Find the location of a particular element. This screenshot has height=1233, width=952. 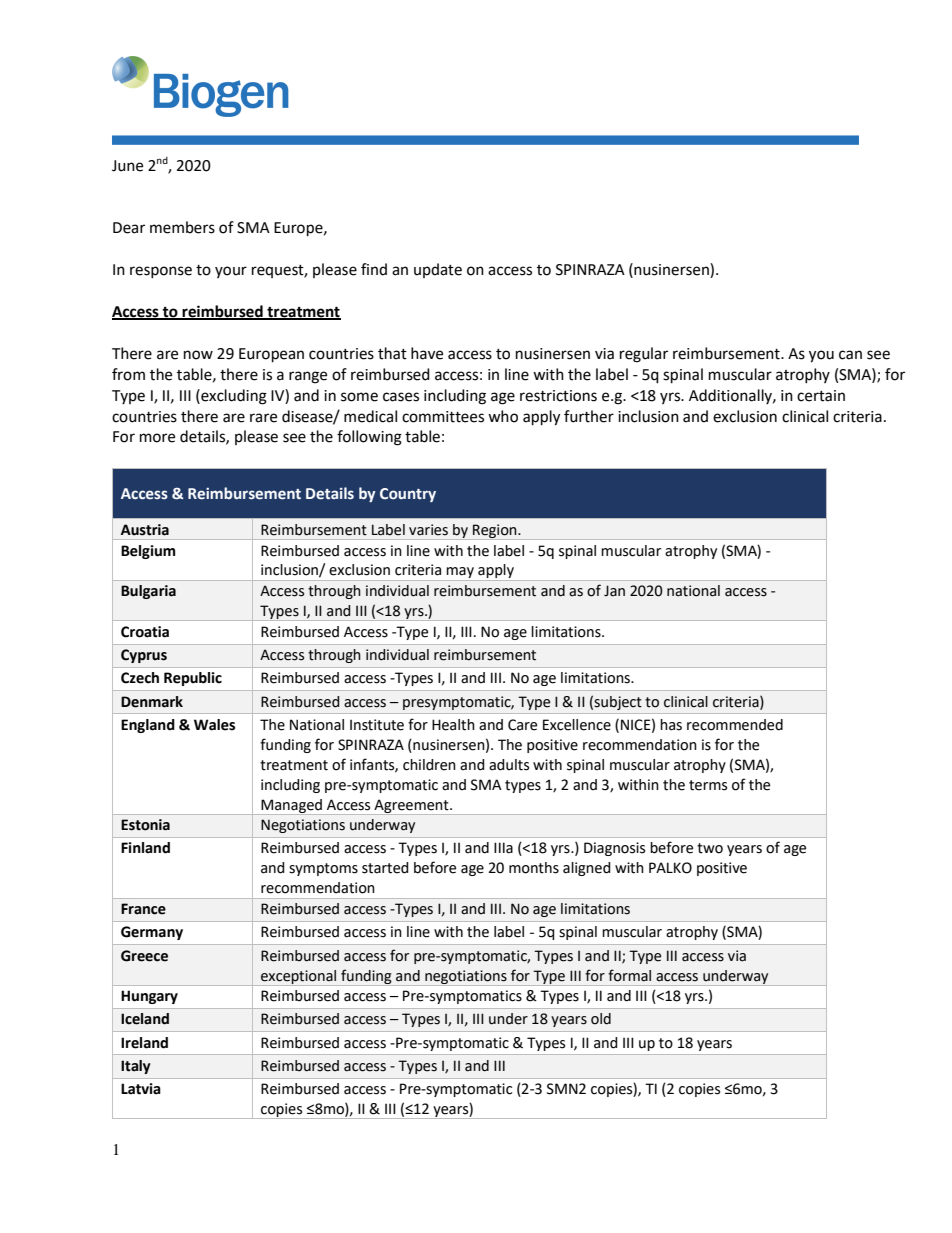

may is located at coordinates (460, 574).
